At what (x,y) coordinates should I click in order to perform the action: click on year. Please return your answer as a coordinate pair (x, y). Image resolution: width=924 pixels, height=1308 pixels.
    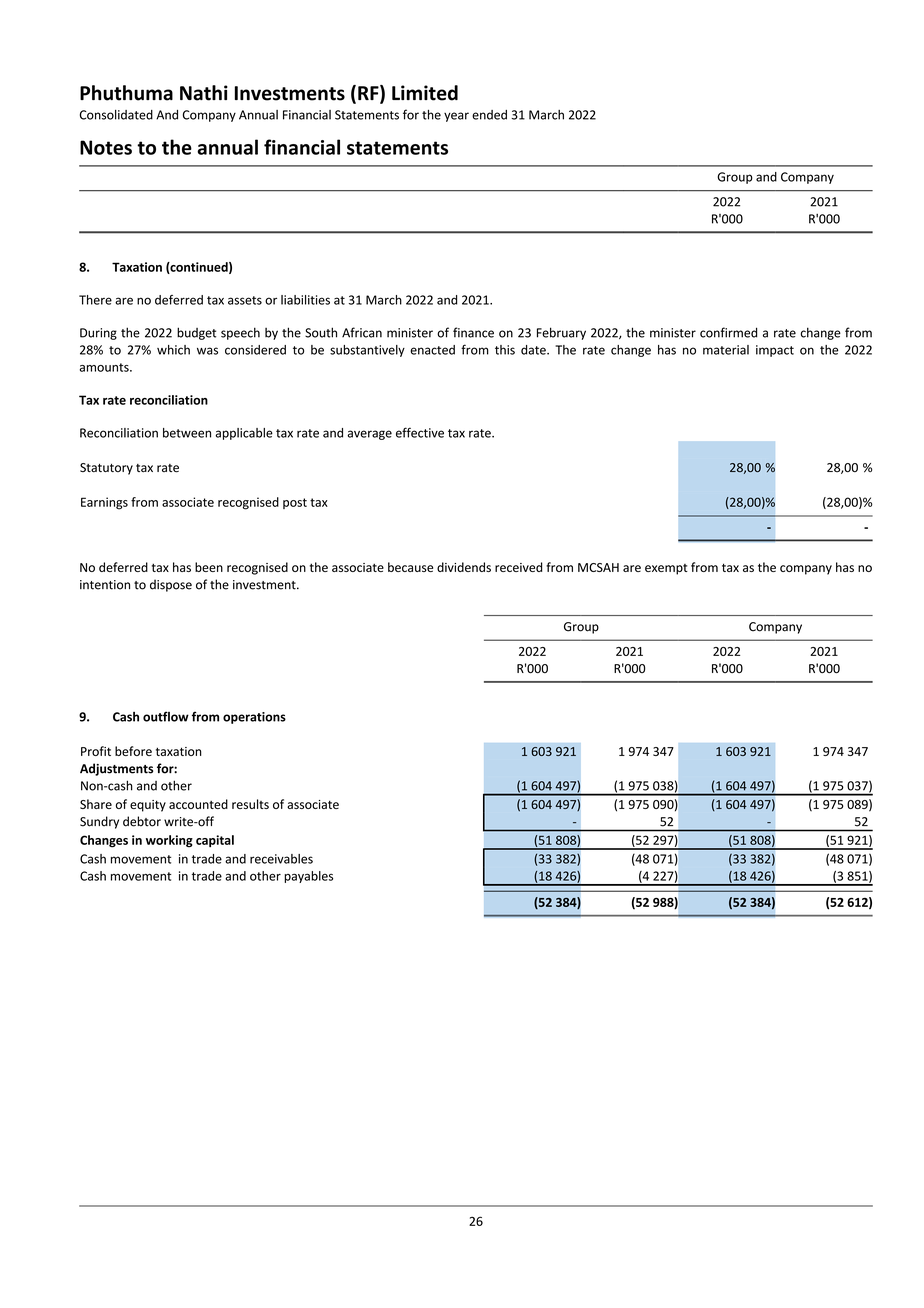
    Looking at the image, I should click on (456, 117).
